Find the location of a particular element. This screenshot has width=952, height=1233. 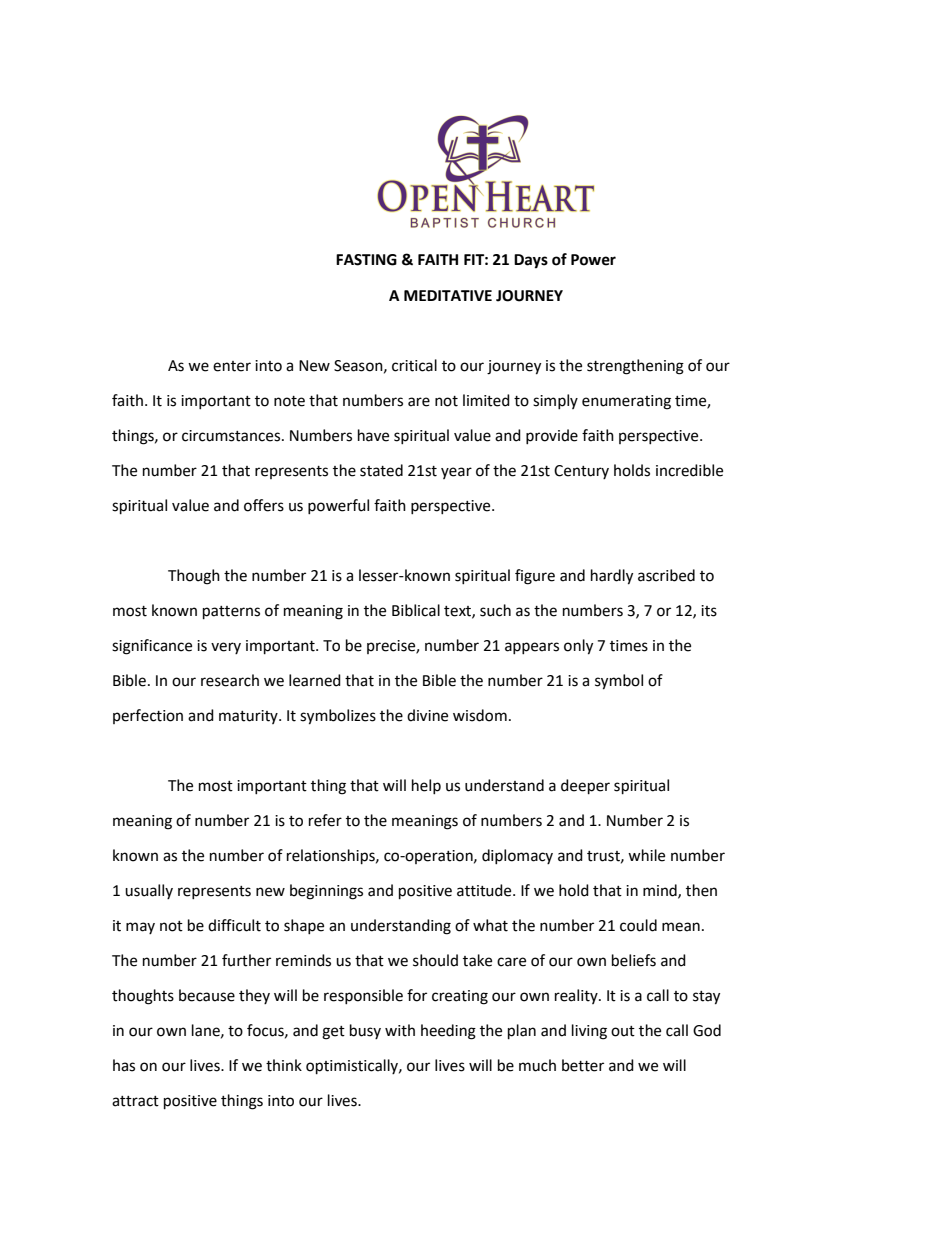

Days is located at coordinates (531, 261).
